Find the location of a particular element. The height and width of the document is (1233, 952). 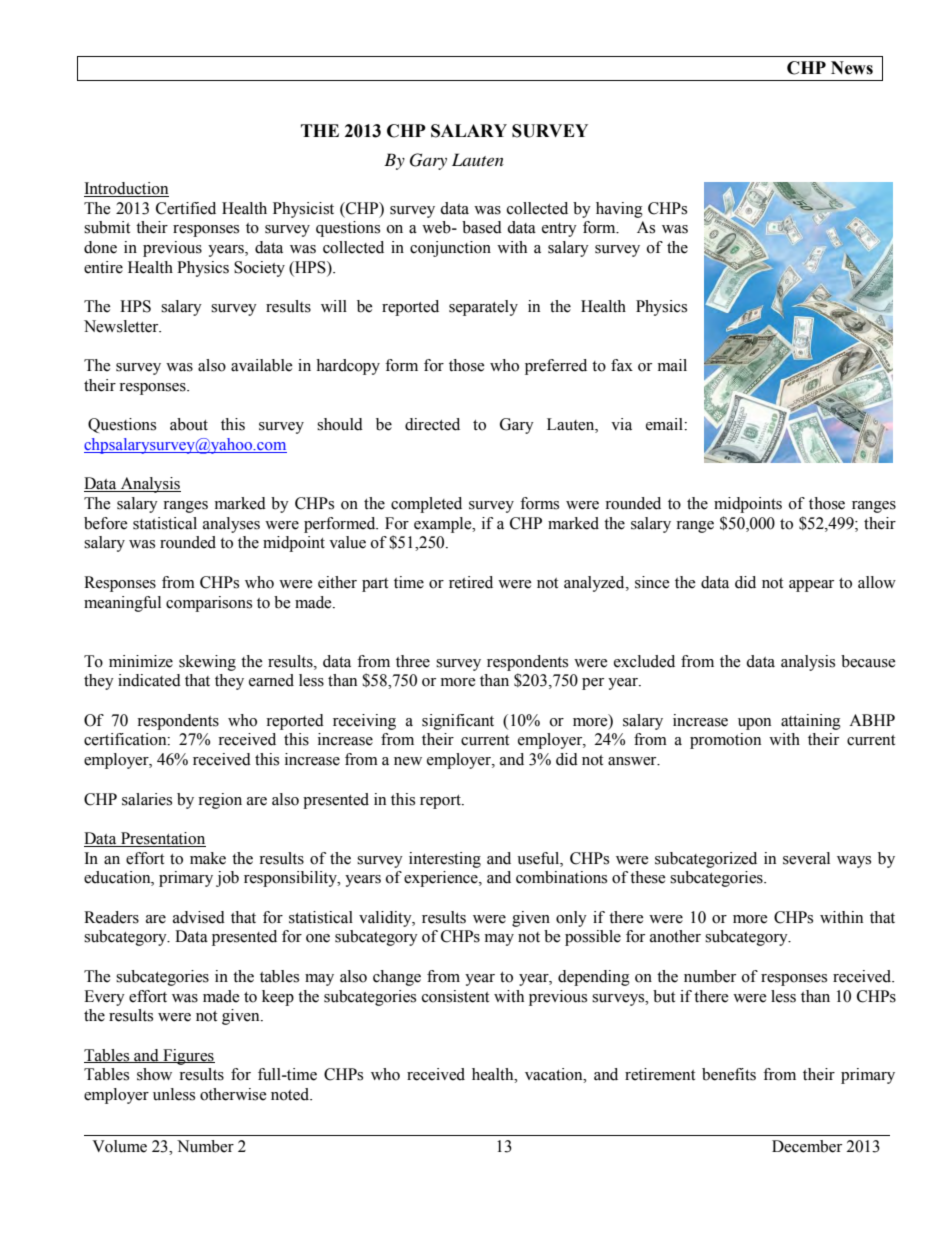

conjunction is located at coordinates (450, 249).
